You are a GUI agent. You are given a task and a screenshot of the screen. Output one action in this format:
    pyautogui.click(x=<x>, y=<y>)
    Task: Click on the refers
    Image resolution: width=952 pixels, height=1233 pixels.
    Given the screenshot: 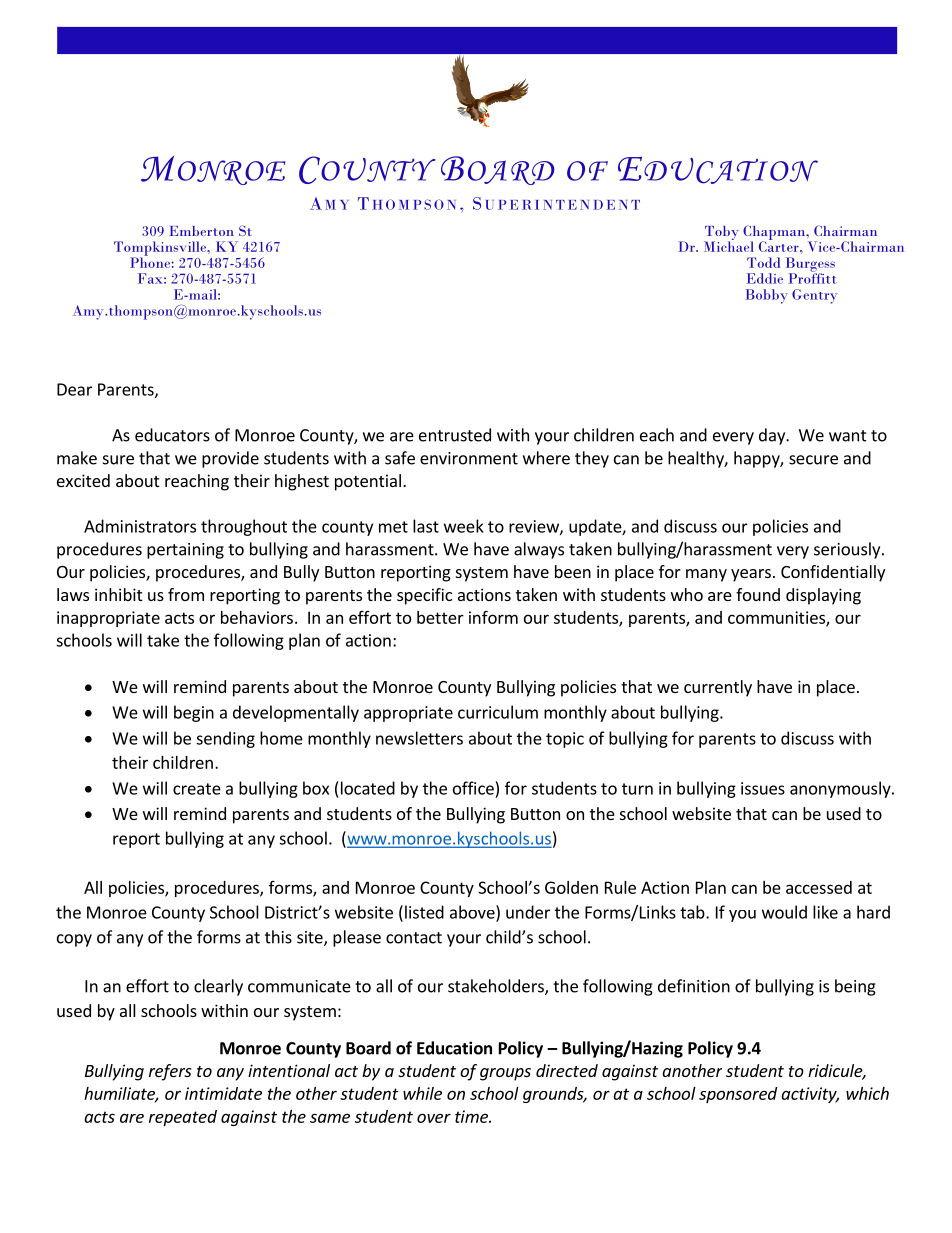 What is the action you would take?
    pyautogui.click(x=170, y=1072)
